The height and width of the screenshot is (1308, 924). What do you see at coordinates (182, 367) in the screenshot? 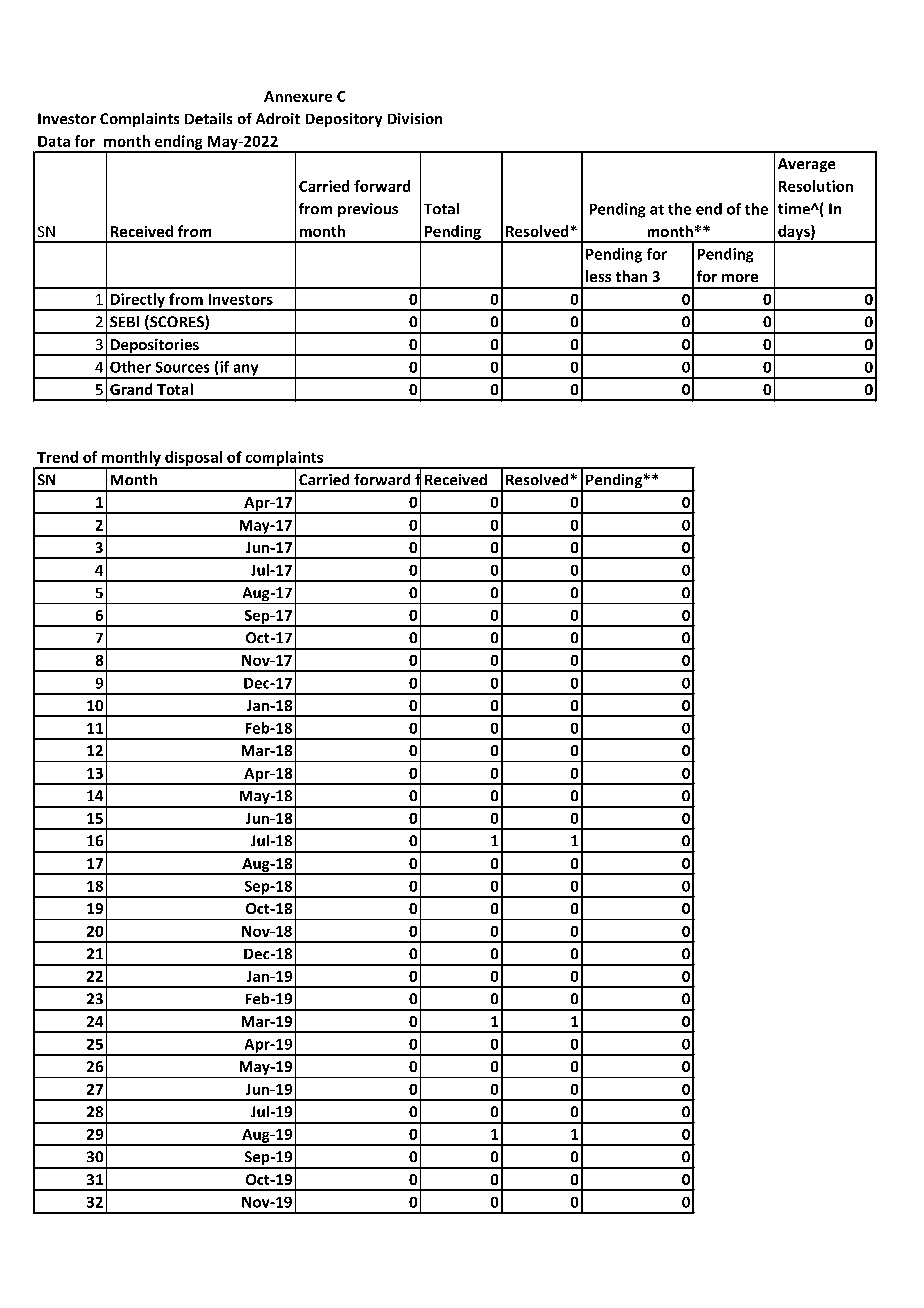
I see `Sources` at bounding box center [182, 367].
